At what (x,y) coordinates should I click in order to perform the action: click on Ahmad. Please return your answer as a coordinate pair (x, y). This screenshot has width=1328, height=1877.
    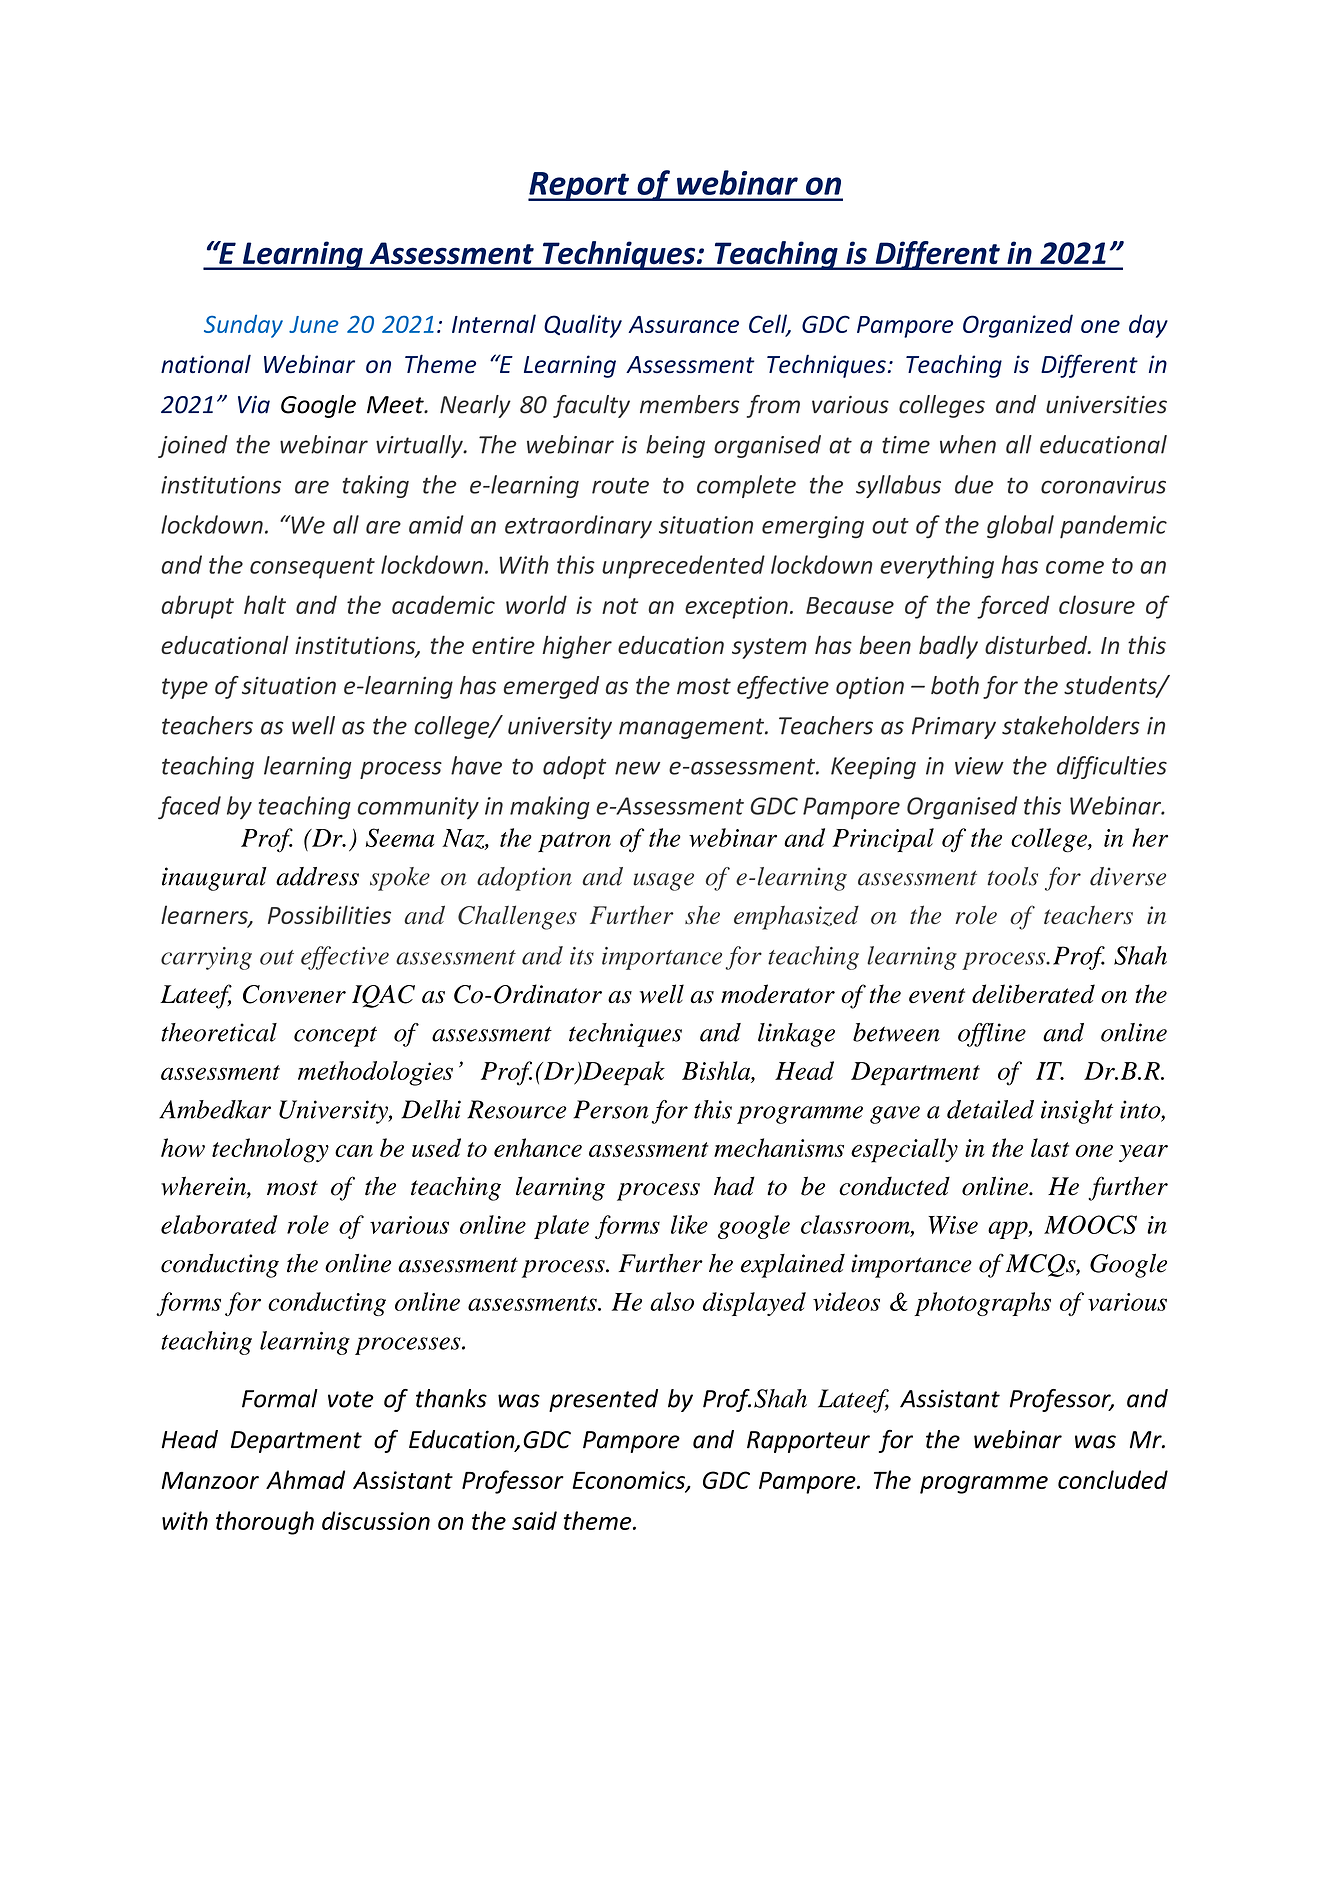
    Looking at the image, I should click on (305, 1479).
